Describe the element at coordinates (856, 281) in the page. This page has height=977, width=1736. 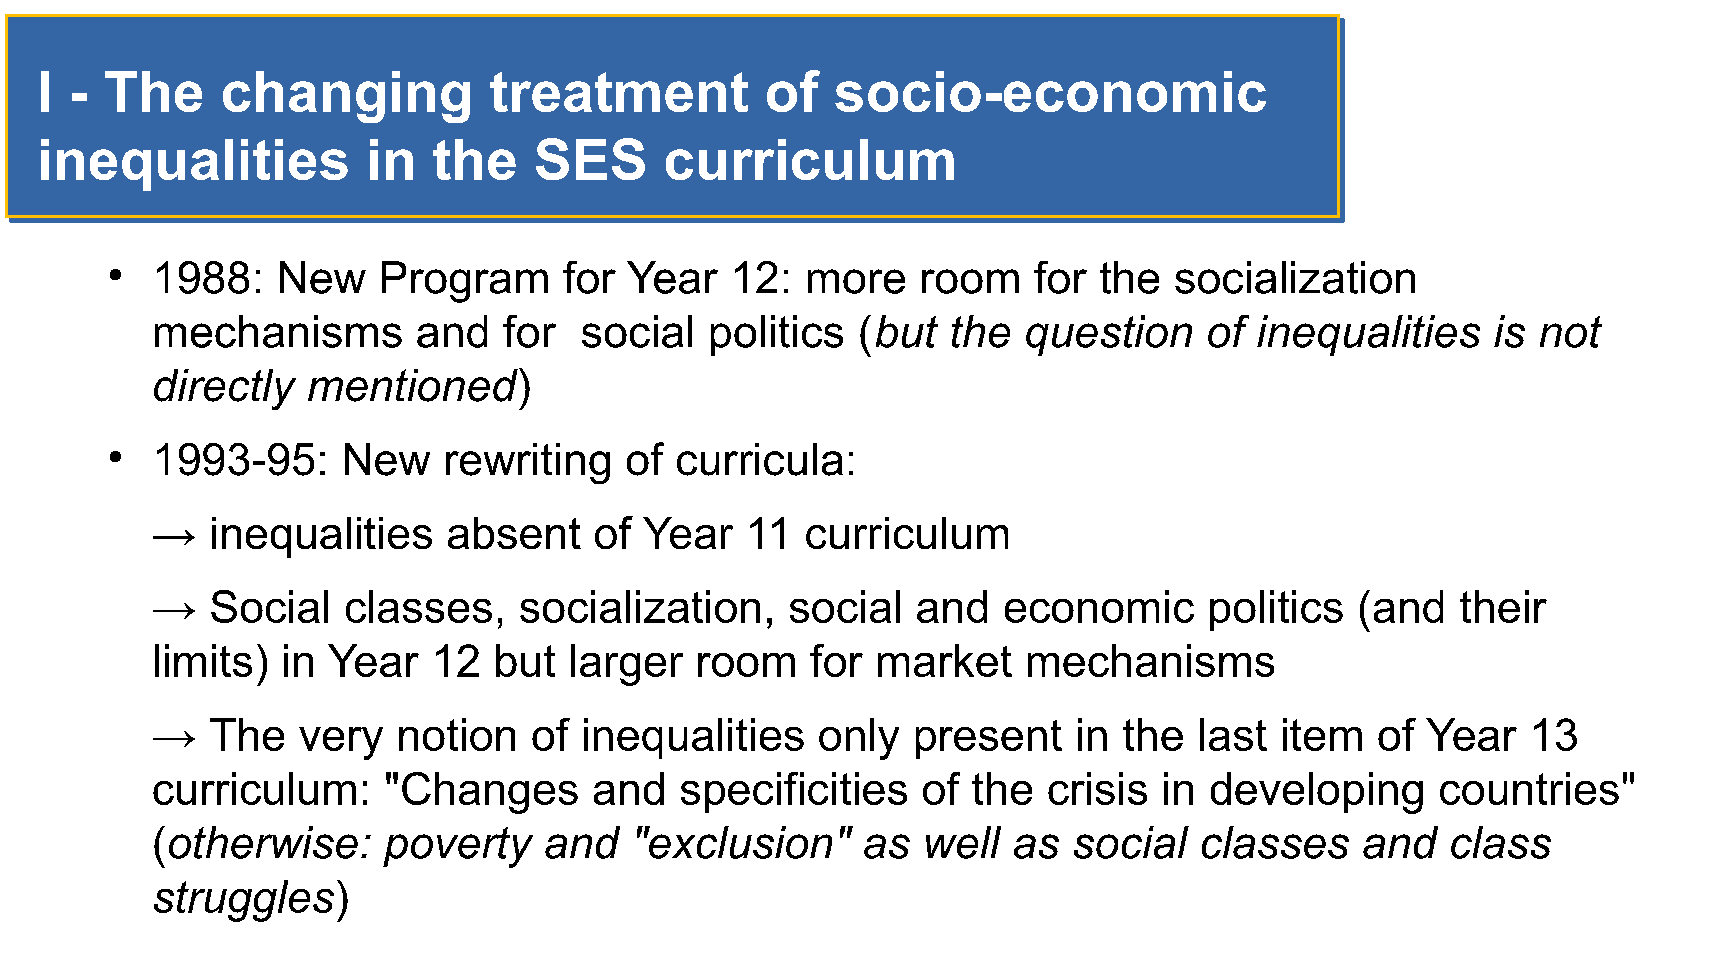
I see `more` at that location.
